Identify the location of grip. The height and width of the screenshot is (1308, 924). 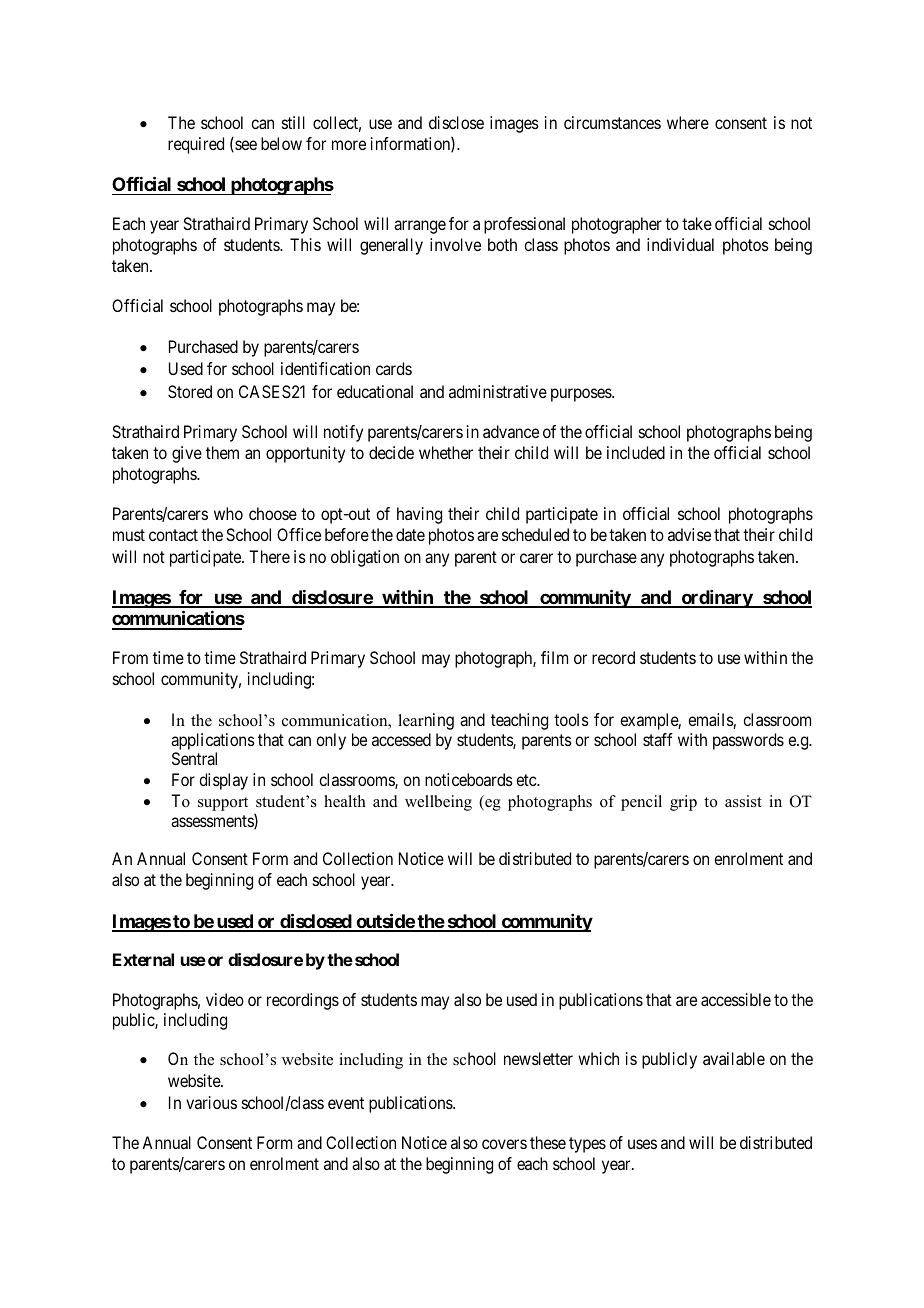
(683, 803).
